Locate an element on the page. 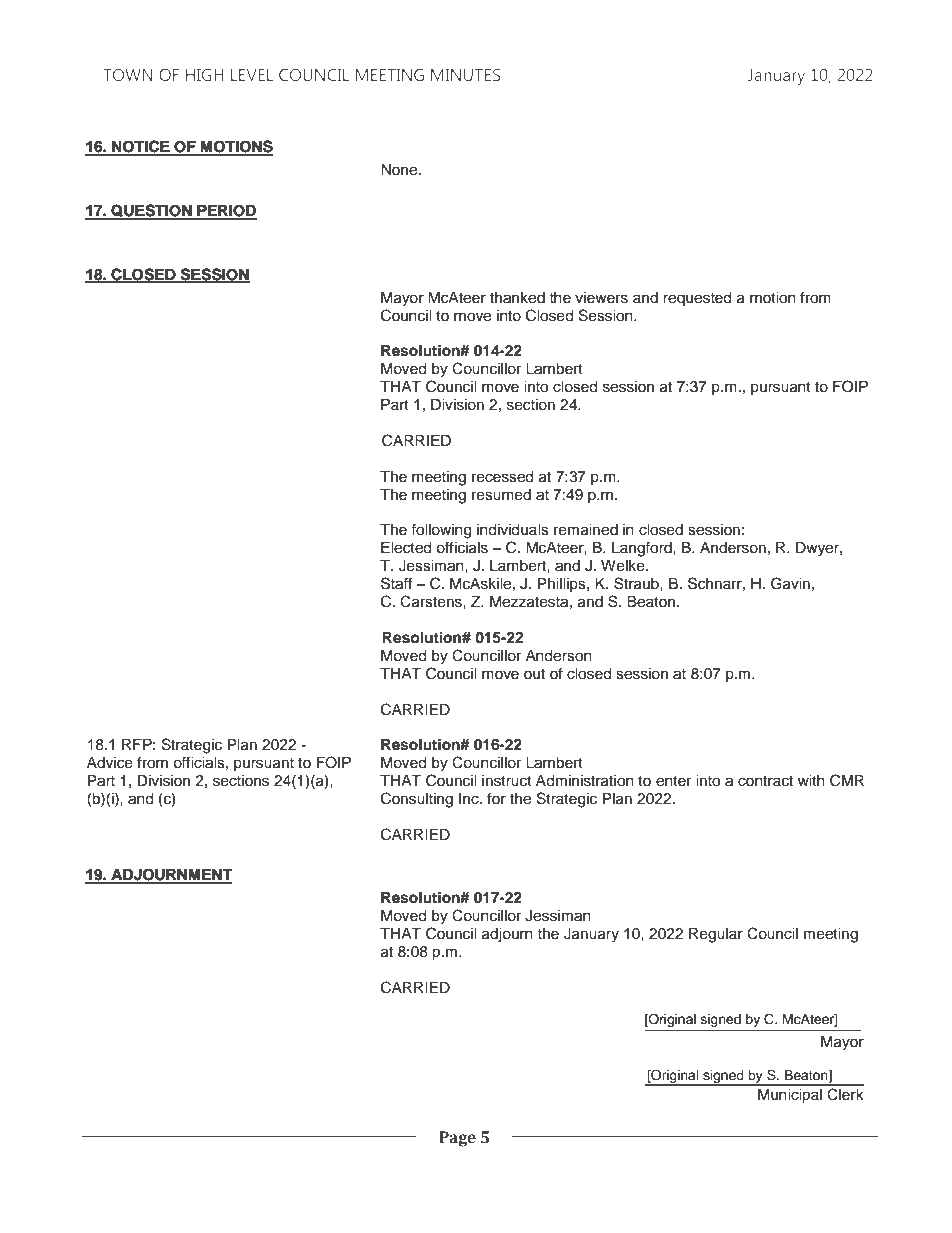 The height and width of the document is (1233, 952). MINUTES is located at coordinates (465, 75).
